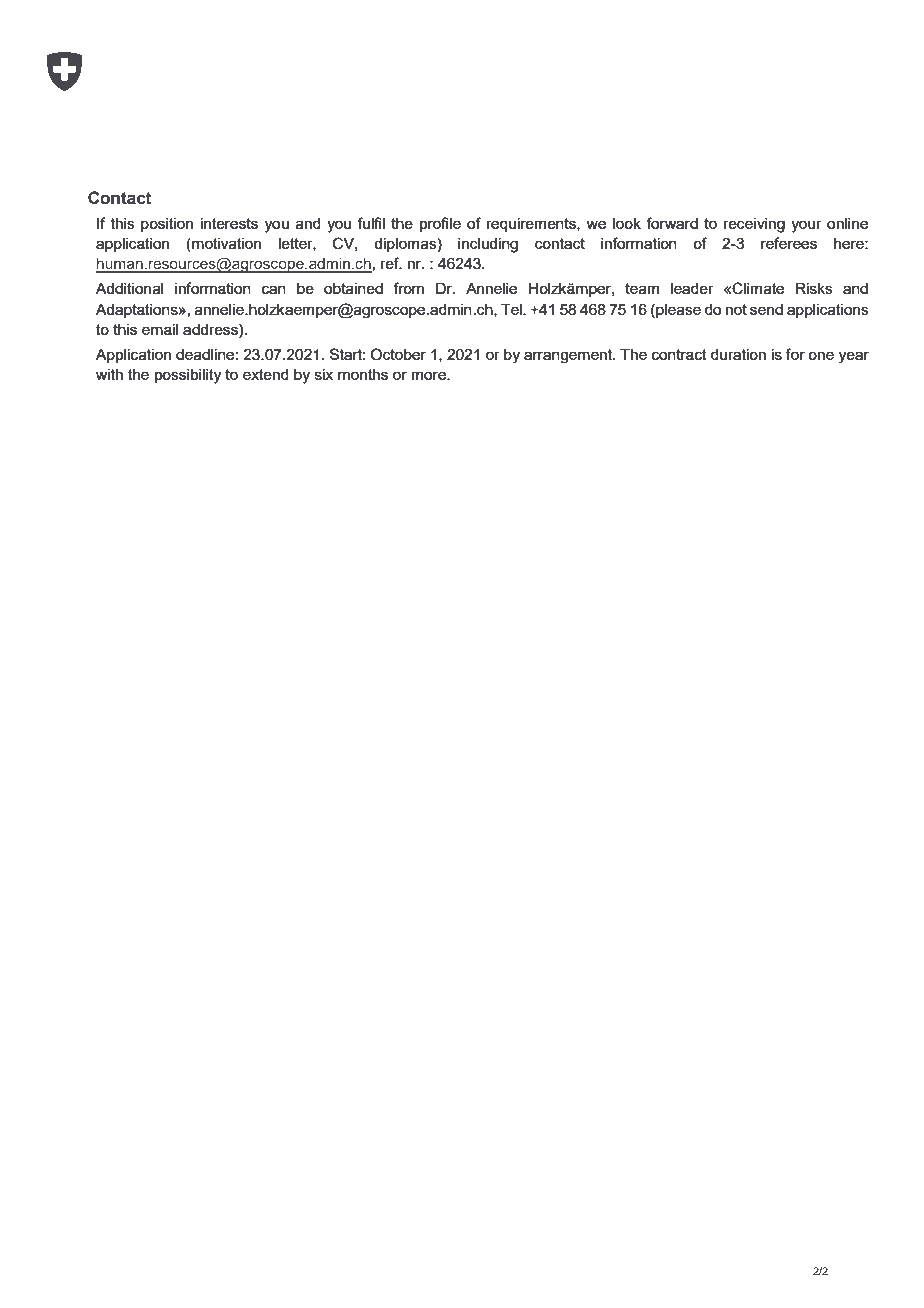  What do you see at coordinates (408, 288) in the screenshot?
I see `from` at bounding box center [408, 288].
